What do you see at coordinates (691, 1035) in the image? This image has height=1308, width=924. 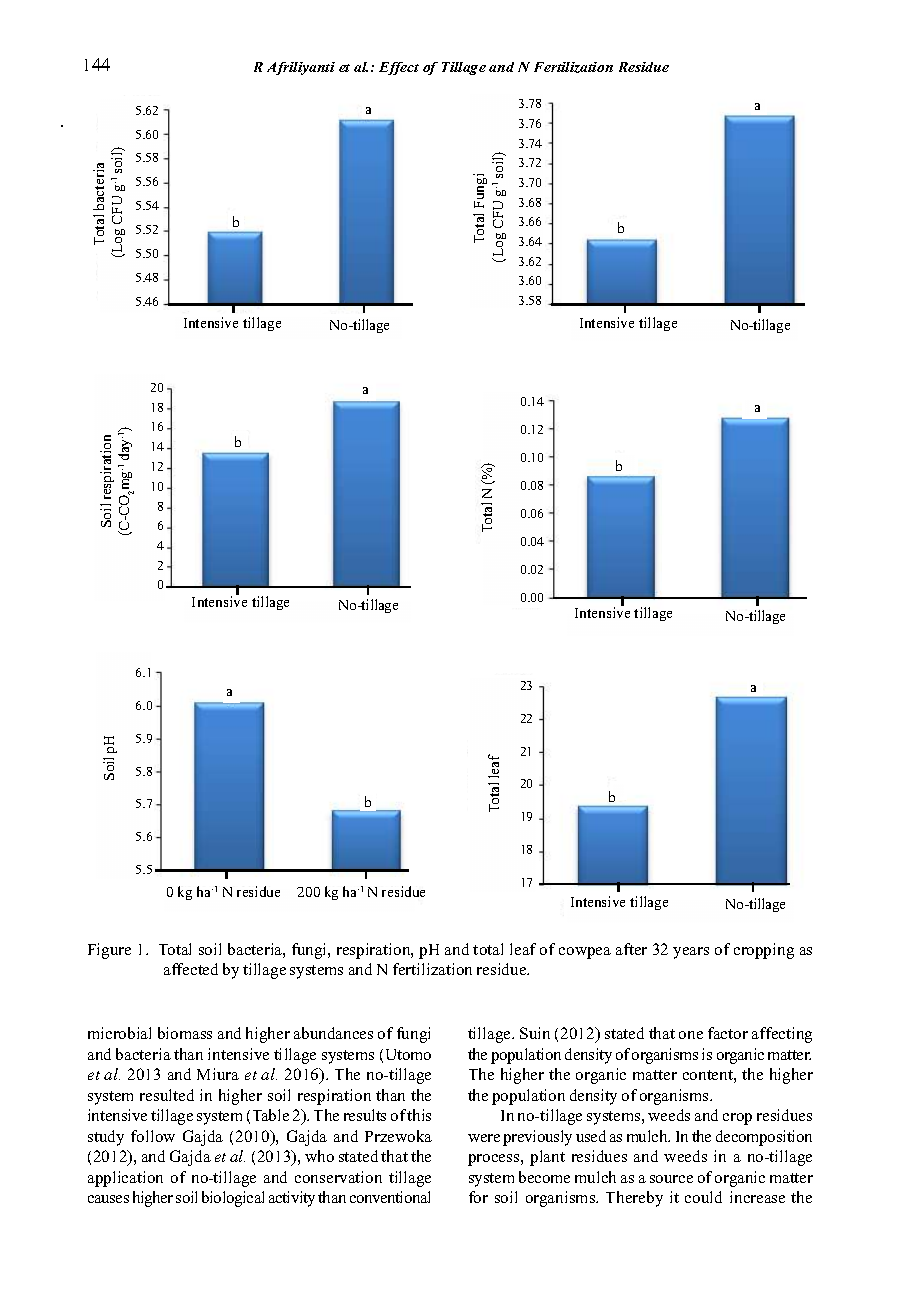 I see `one` at bounding box center [691, 1035].
